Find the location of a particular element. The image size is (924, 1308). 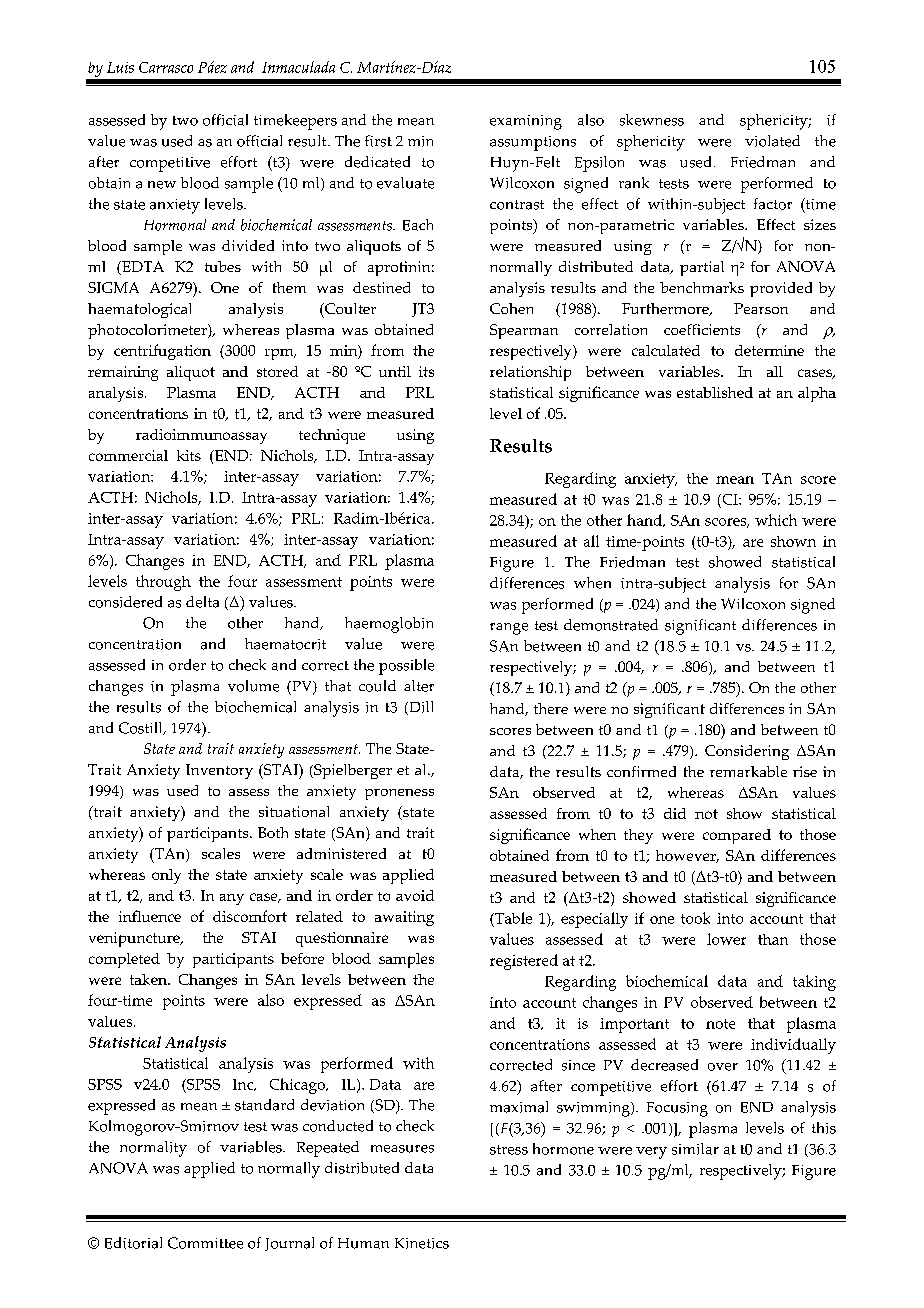

delta is located at coordinates (202, 602).
